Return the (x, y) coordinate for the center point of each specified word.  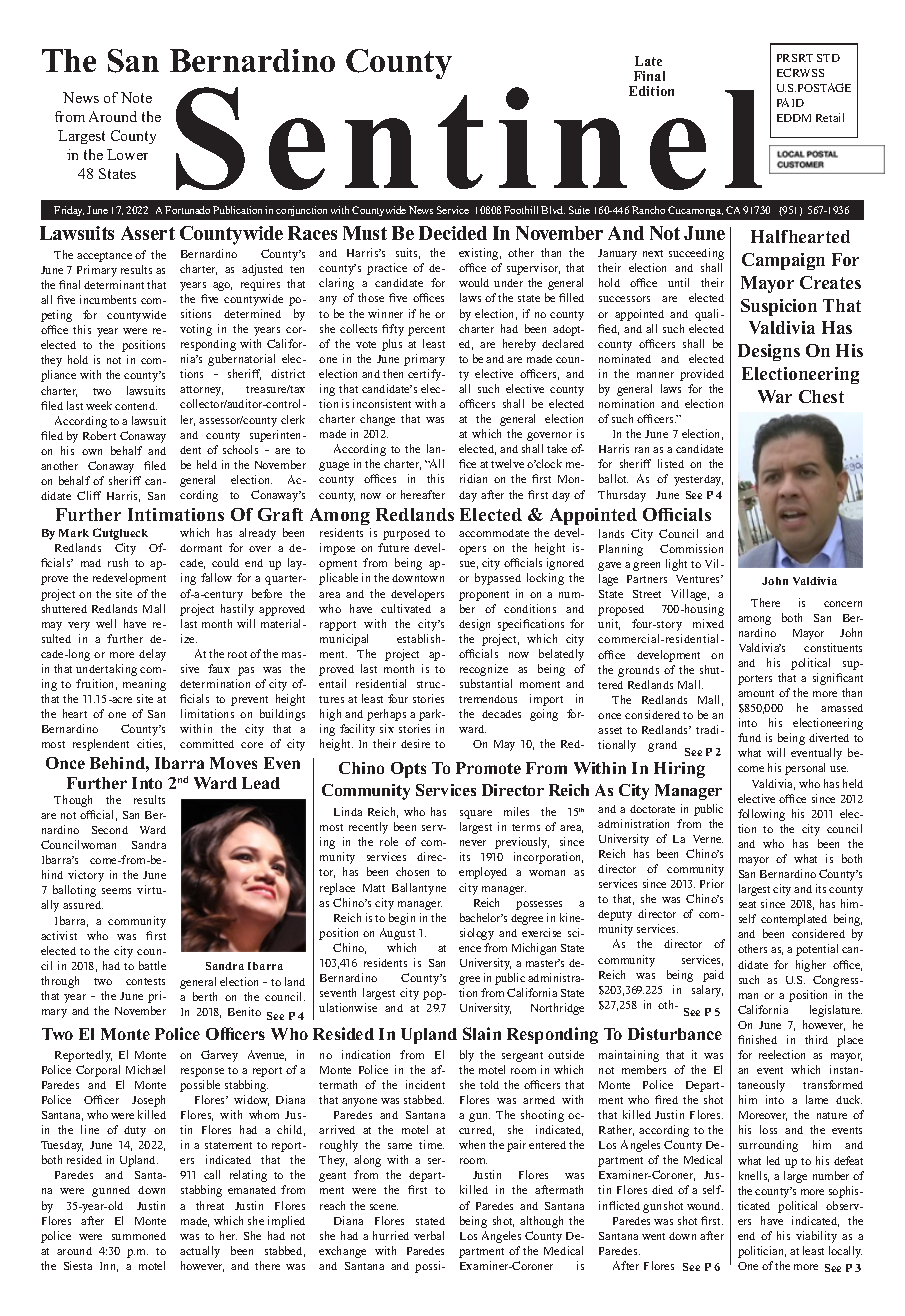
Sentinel (469, 138)
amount (756, 693)
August (397, 934)
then (393, 373)
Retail (830, 117)
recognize (484, 670)
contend (136, 406)
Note (136, 97)
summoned (139, 1236)
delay (152, 655)
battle (152, 965)
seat (747, 904)
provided (702, 375)
